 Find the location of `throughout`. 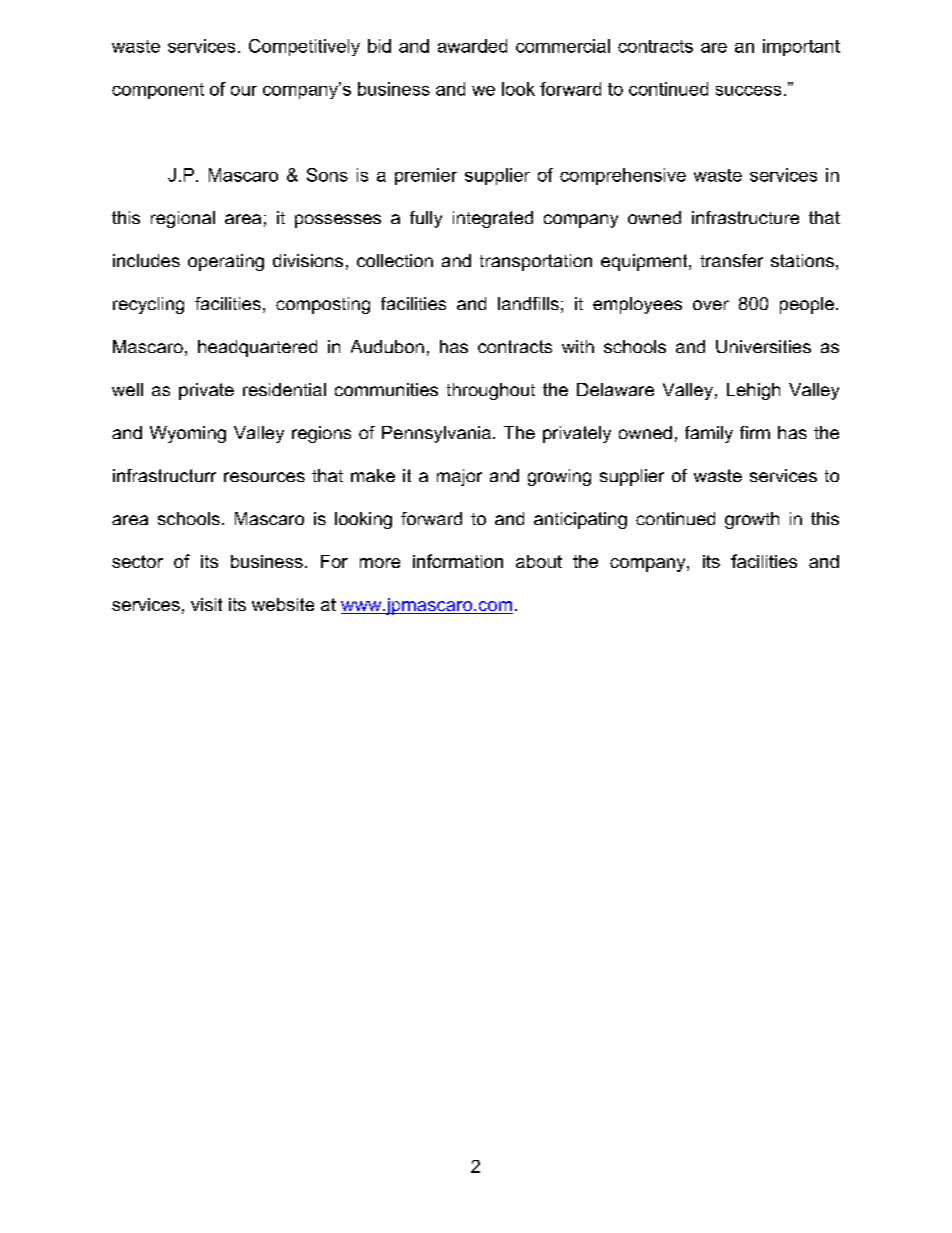

throughout is located at coordinates (491, 391).
